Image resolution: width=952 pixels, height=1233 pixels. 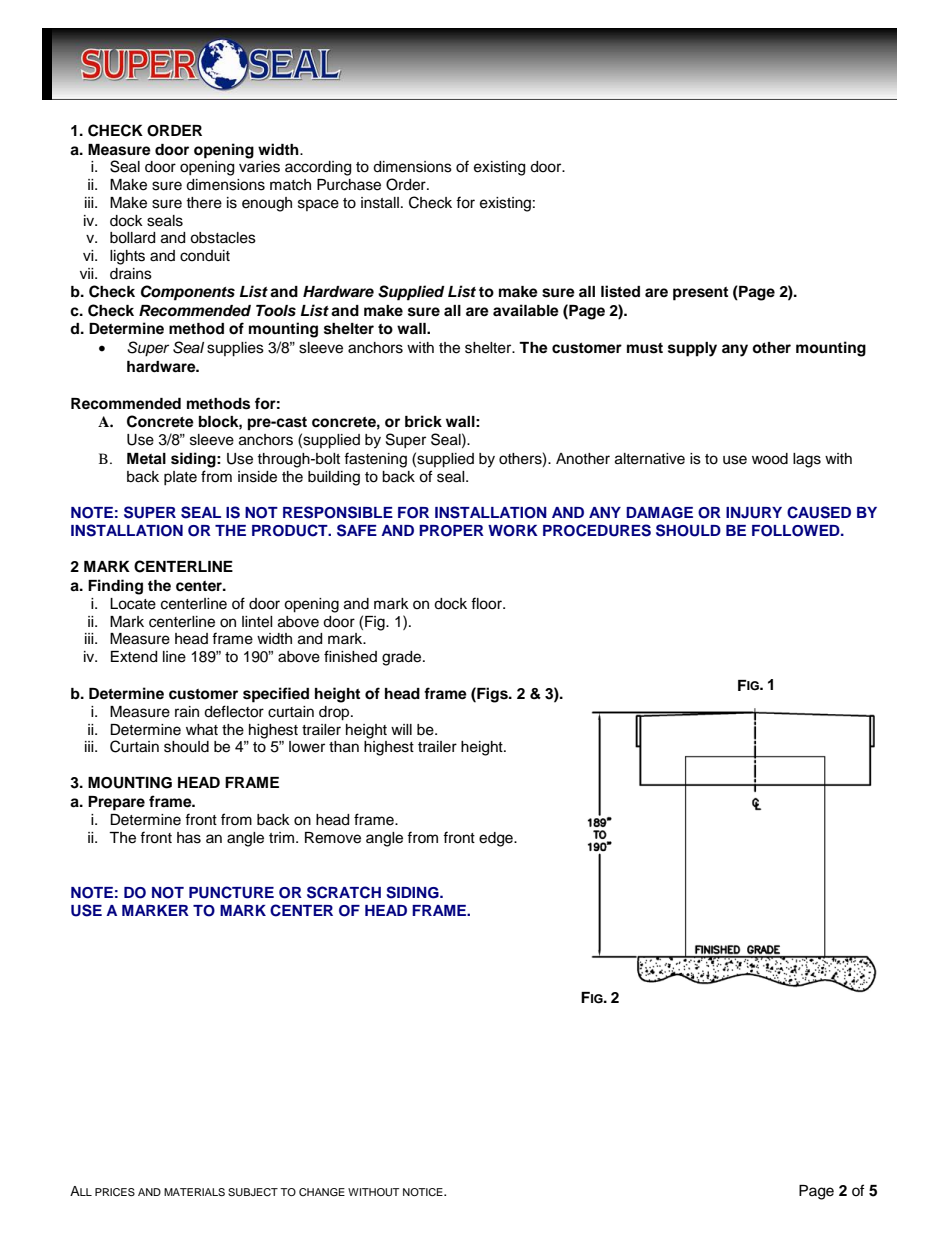 What do you see at coordinates (194, 1192) in the document?
I see `MATERIALS` at bounding box center [194, 1192].
